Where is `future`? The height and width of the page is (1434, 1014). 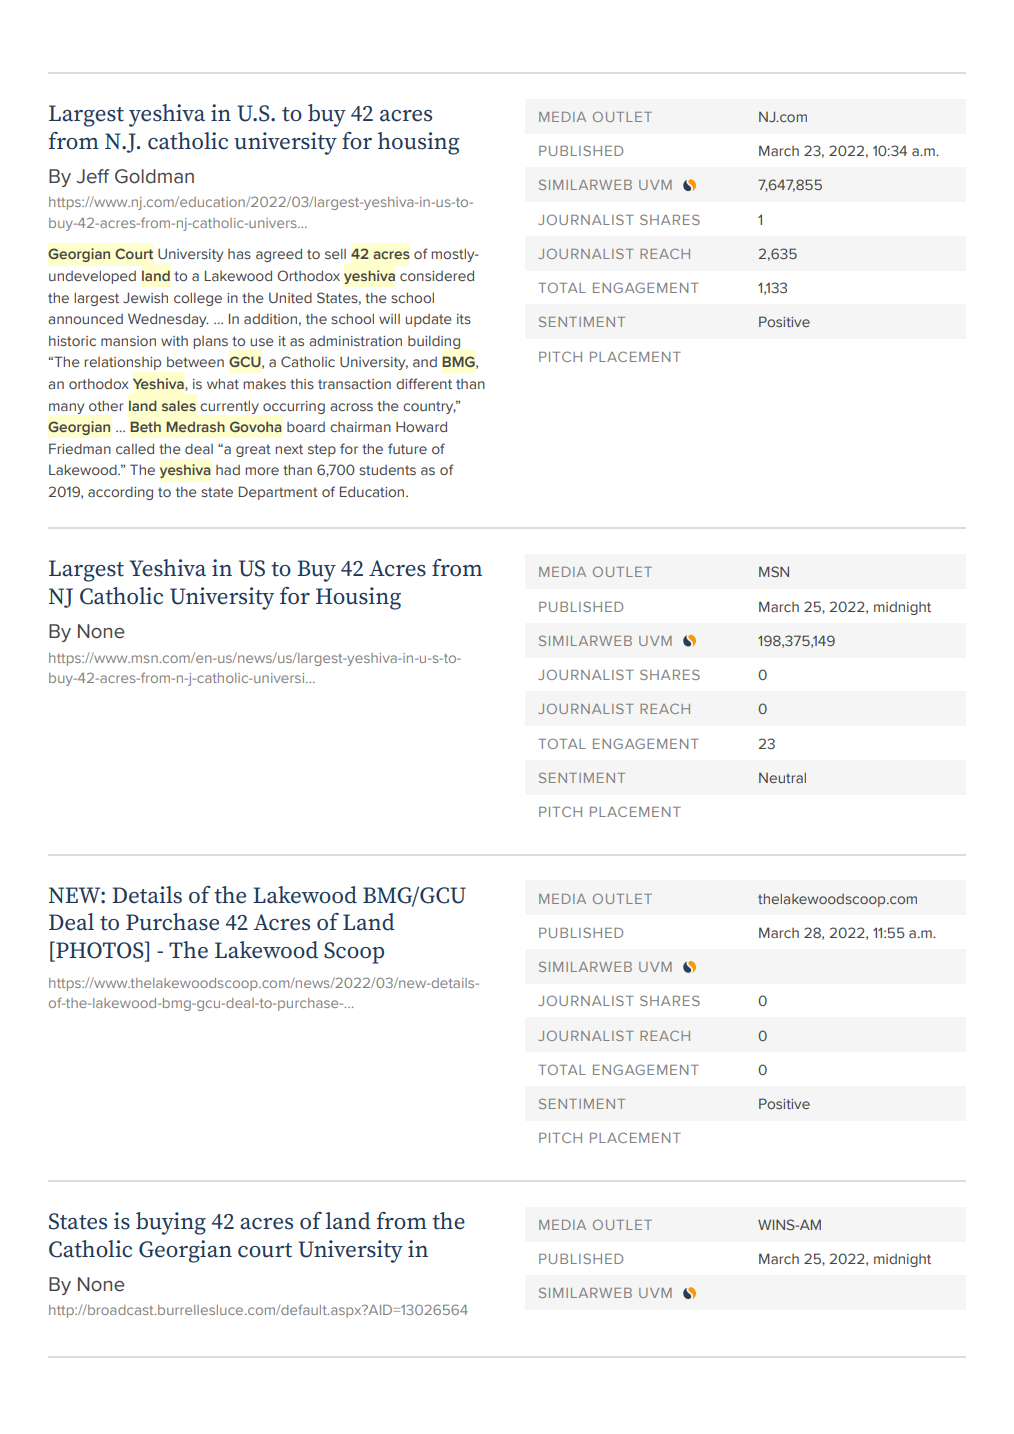
future is located at coordinates (407, 448).
